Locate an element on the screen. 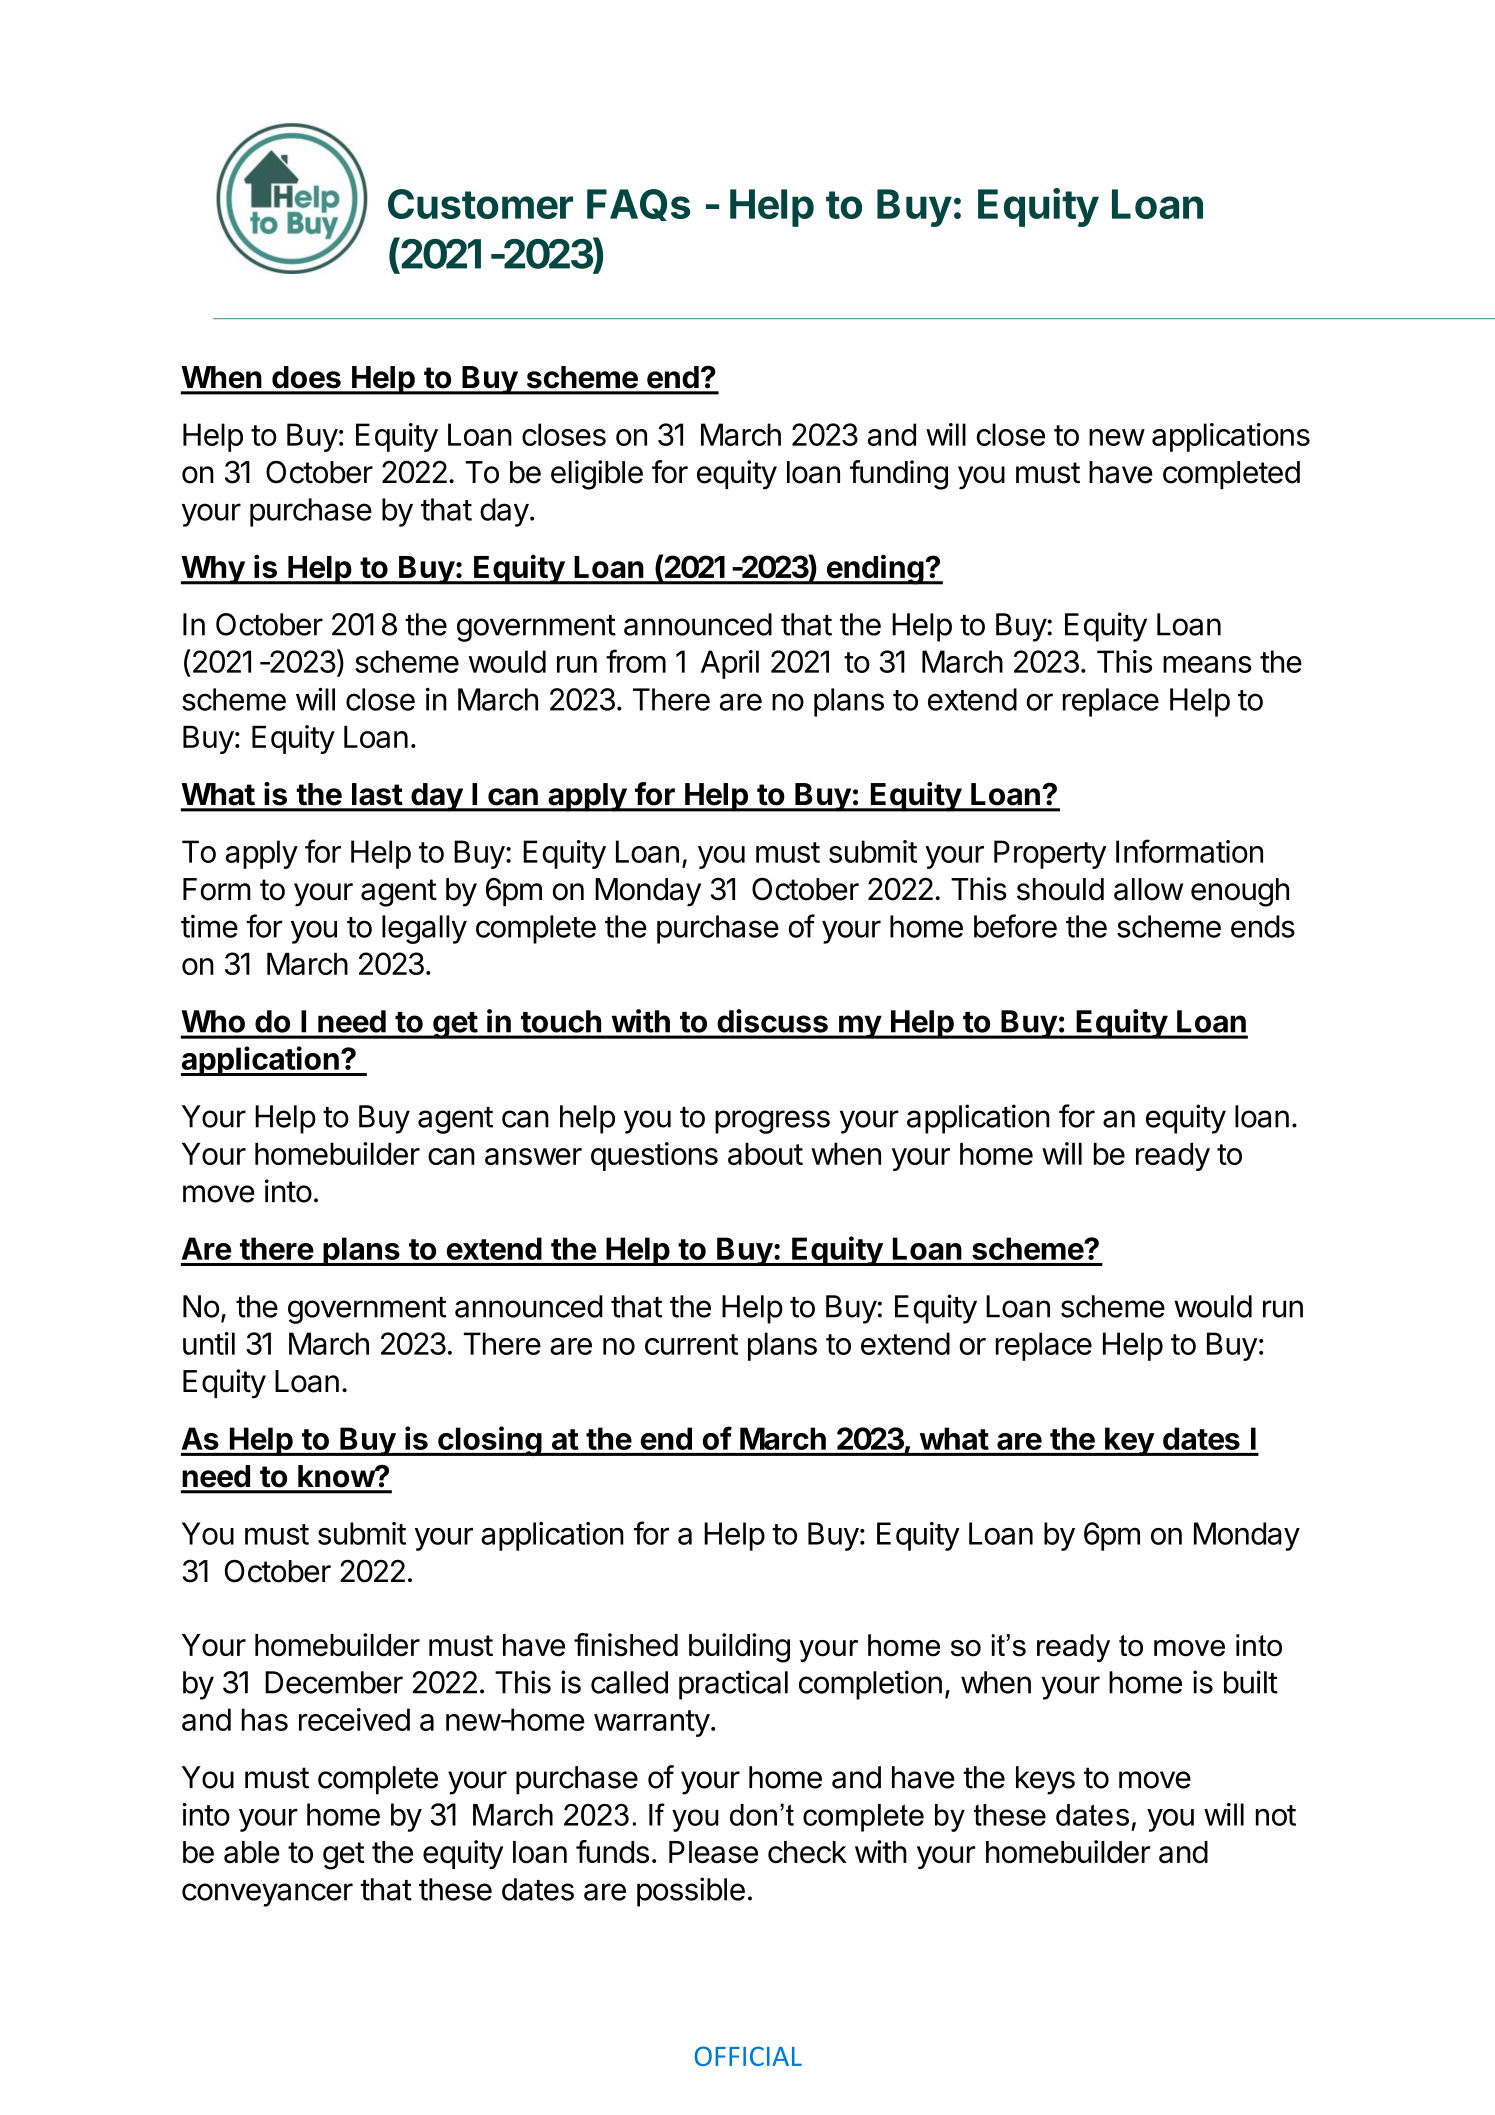 This screenshot has height=2115, width=1495. able is located at coordinates (252, 1852).
